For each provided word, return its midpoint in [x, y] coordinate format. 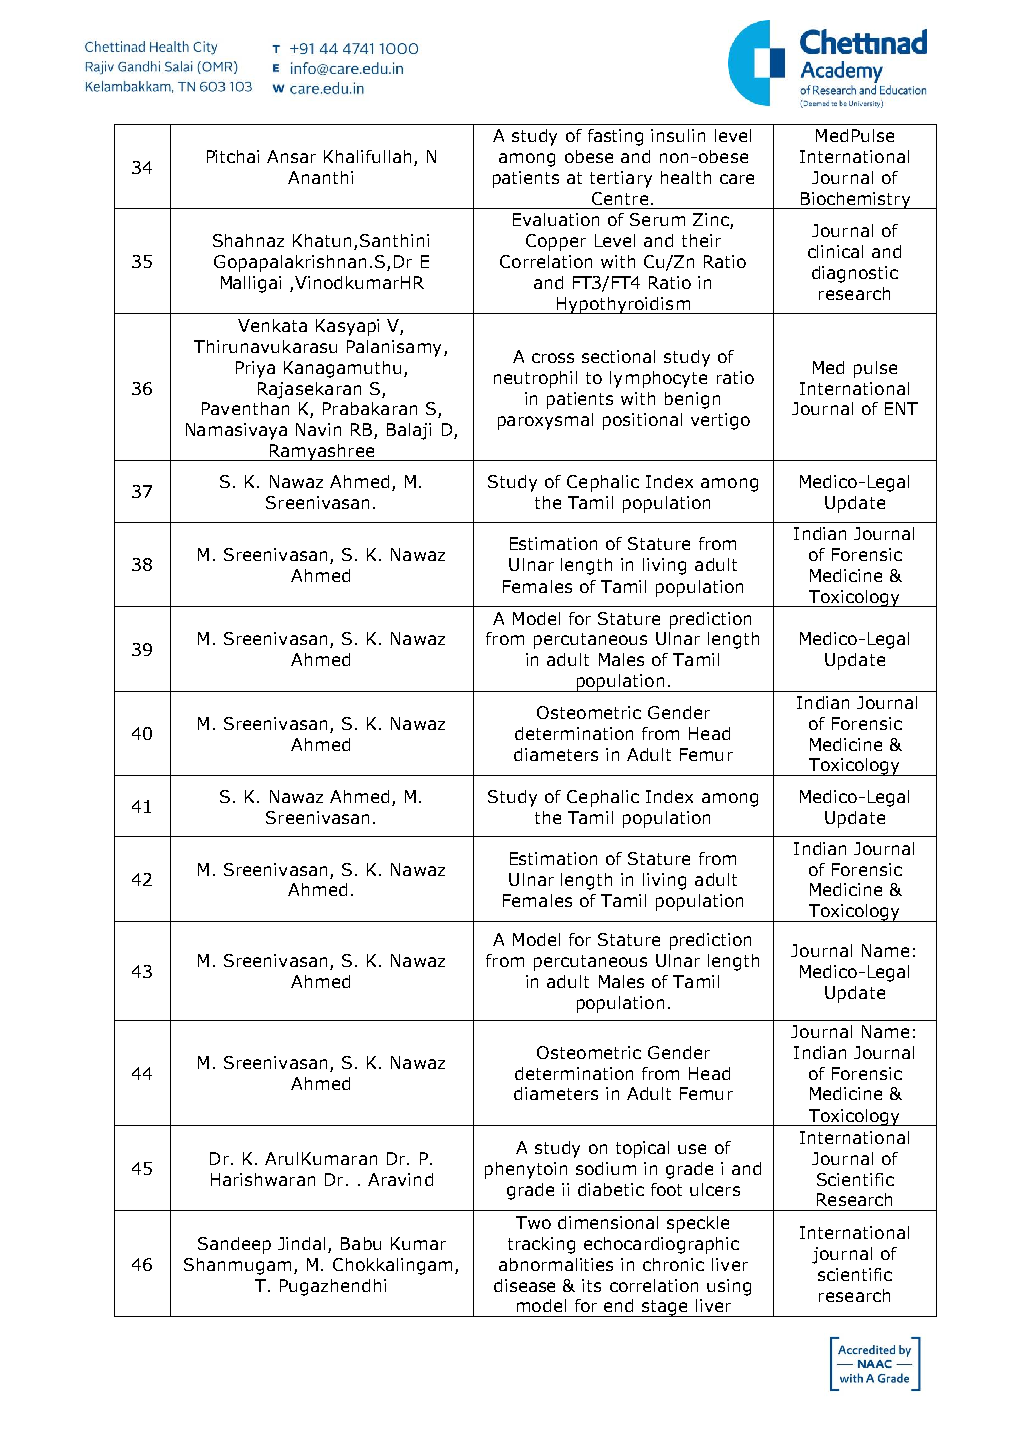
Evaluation [556, 219]
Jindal [301, 1243]
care [737, 179]
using [729, 1287]
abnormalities [556, 1264]
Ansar [291, 156]
